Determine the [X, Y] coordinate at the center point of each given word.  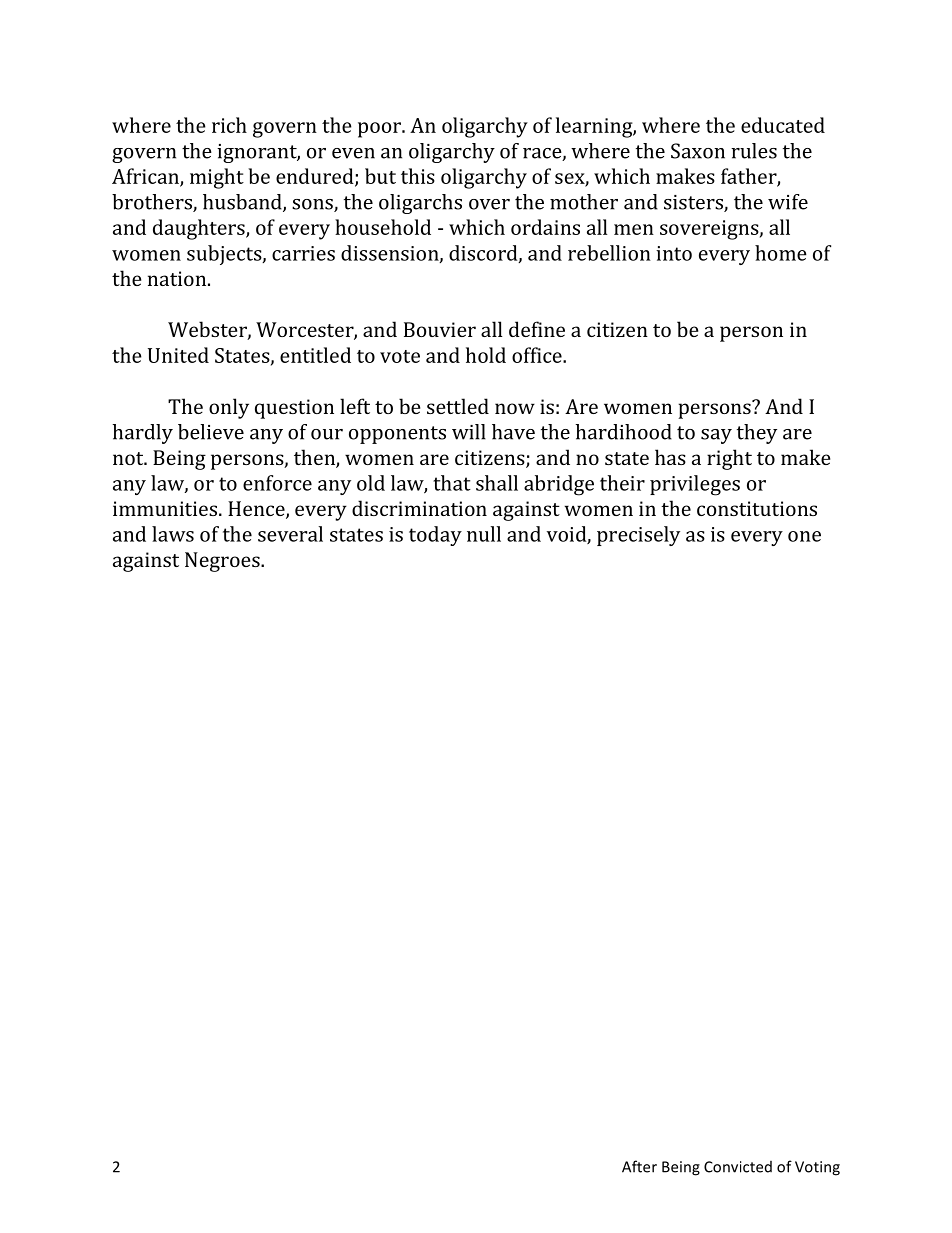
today [435, 536]
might [217, 178]
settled [458, 406]
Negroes [223, 562]
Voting [817, 1168]
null [484, 534]
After [639, 1166]
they [757, 434]
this [418, 176]
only [229, 408]
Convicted [738, 1167]
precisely [638, 536]
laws [173, 534]
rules [754, 151]
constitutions [757, 508]
